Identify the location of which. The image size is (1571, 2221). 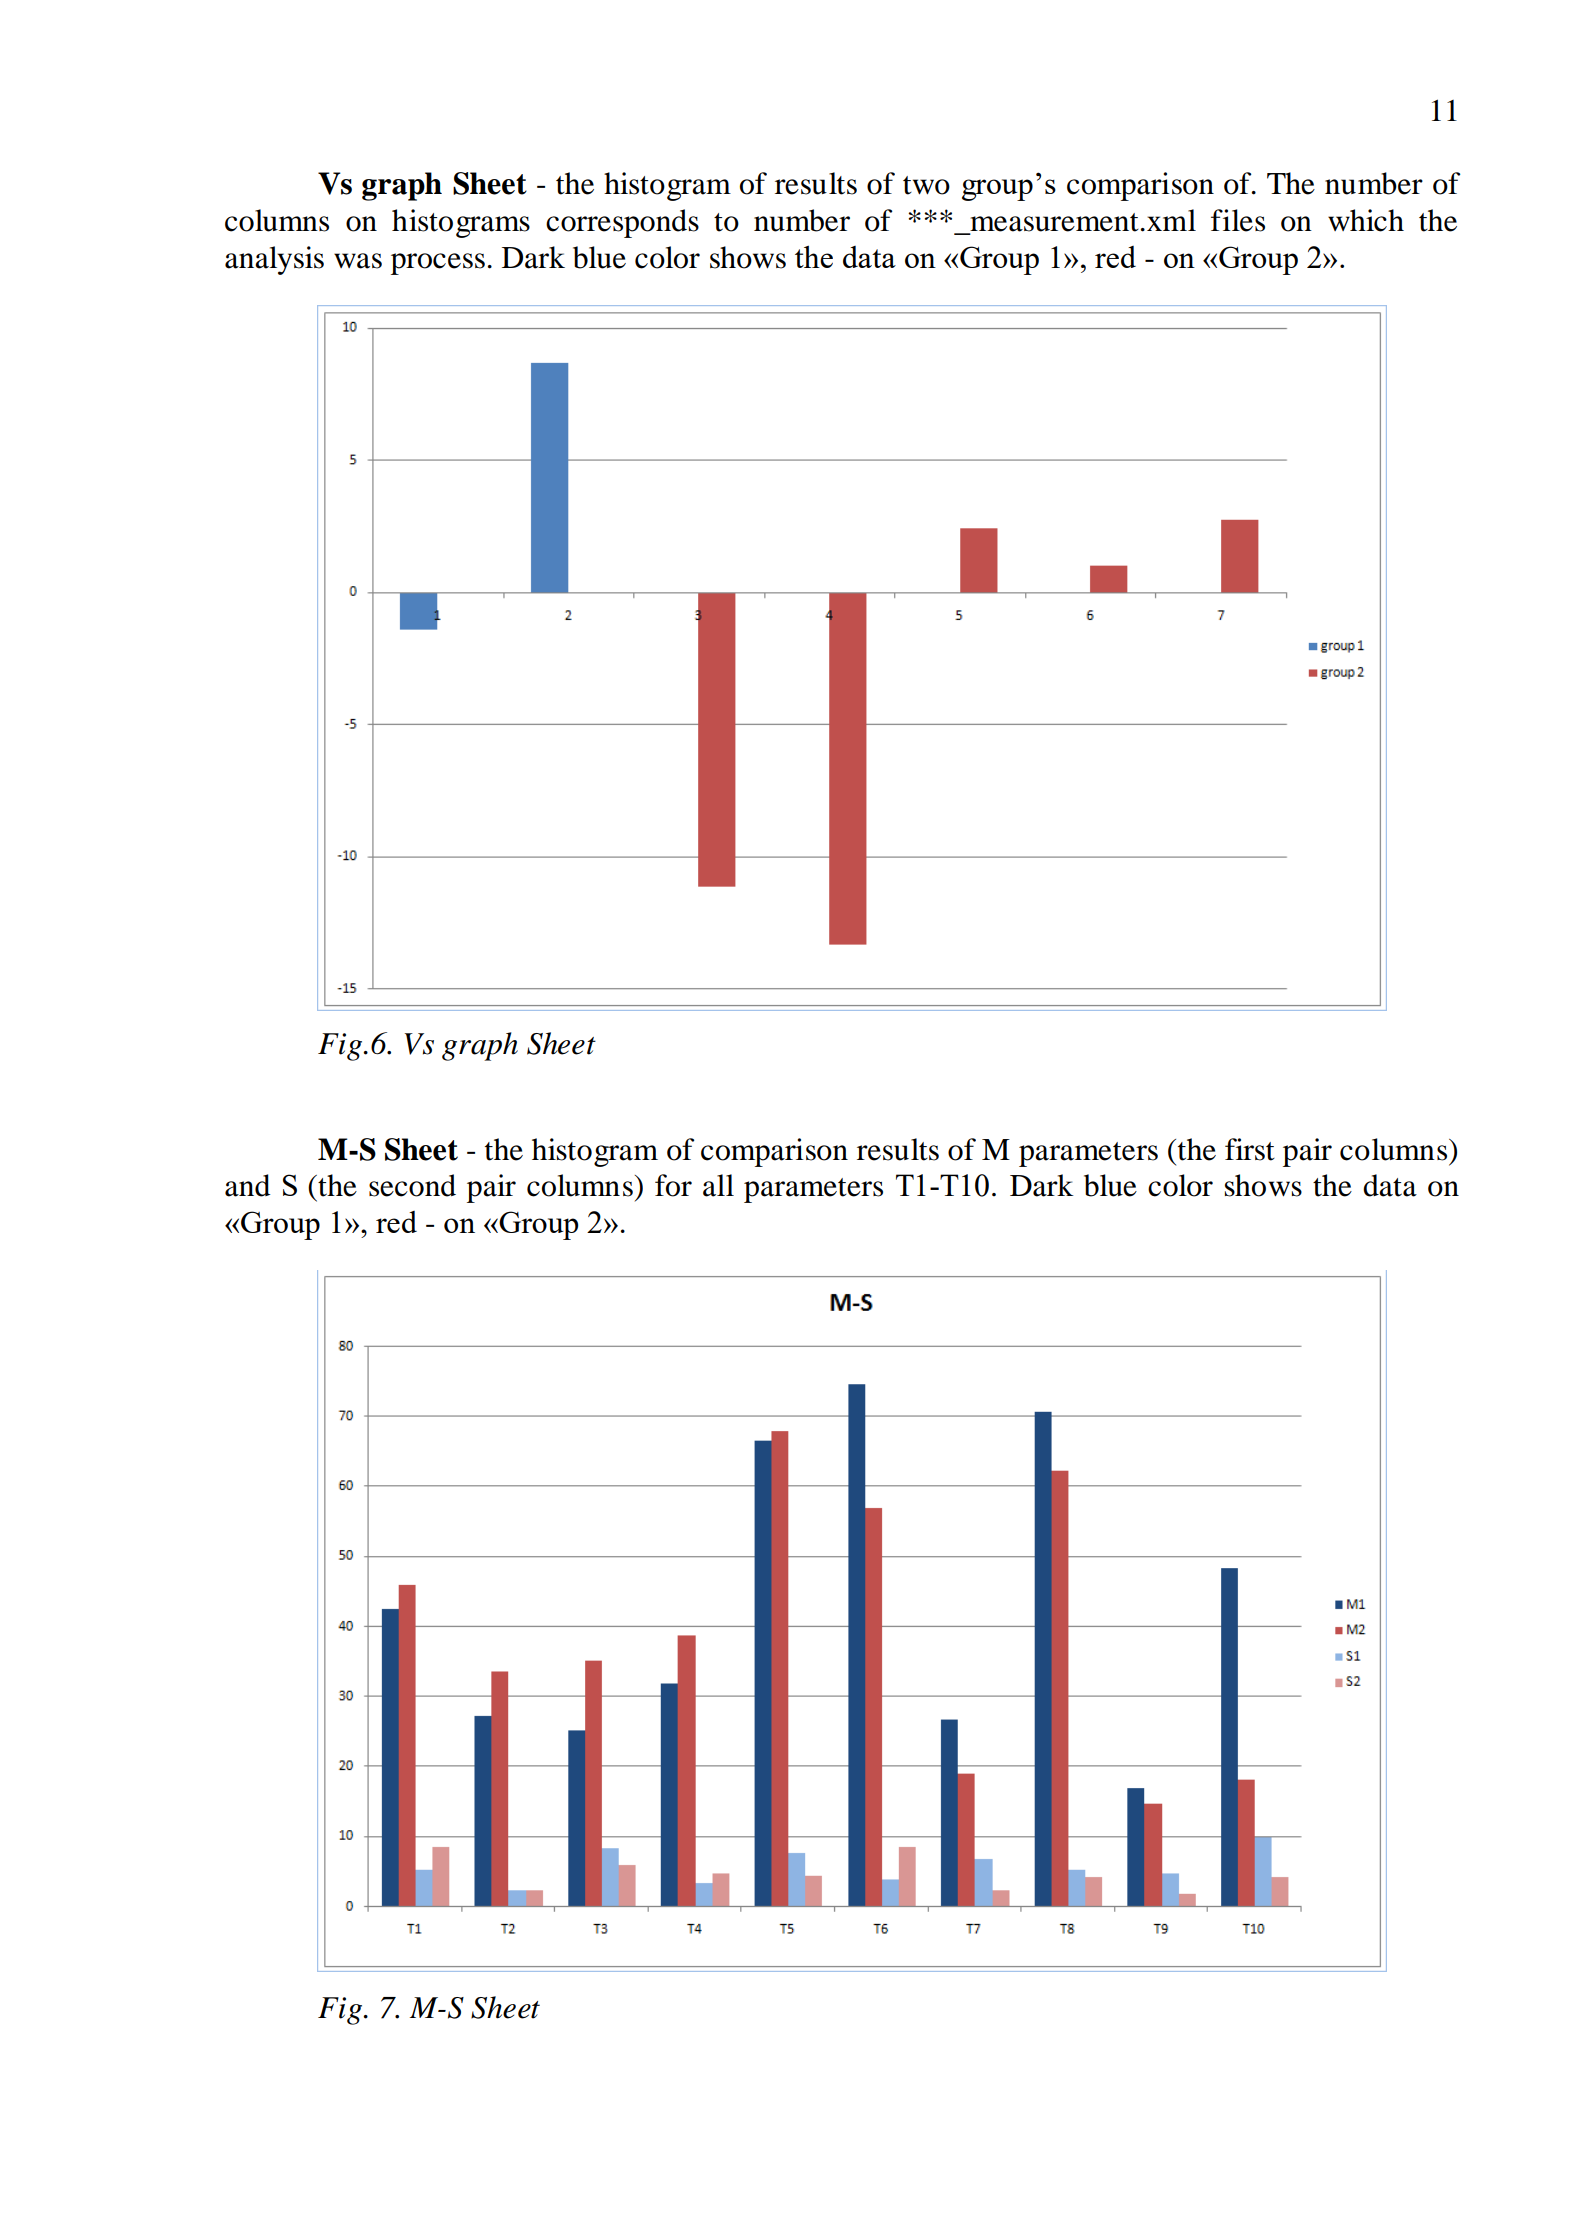
(1366, 220).
